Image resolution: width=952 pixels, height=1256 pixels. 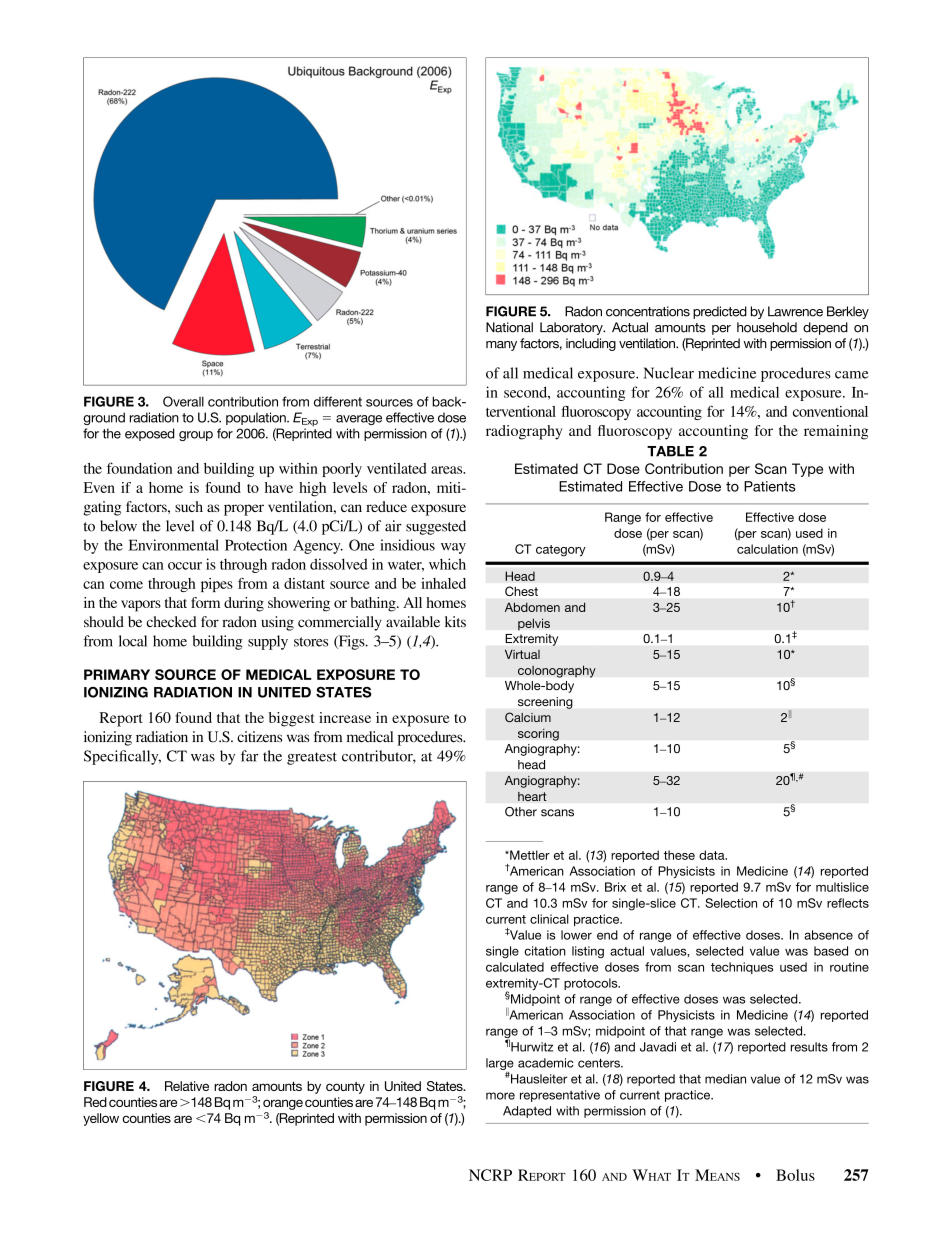 What do you see at coordinates (455, 621) in the document?
I see `kits` at bounding box center [455, 621].
